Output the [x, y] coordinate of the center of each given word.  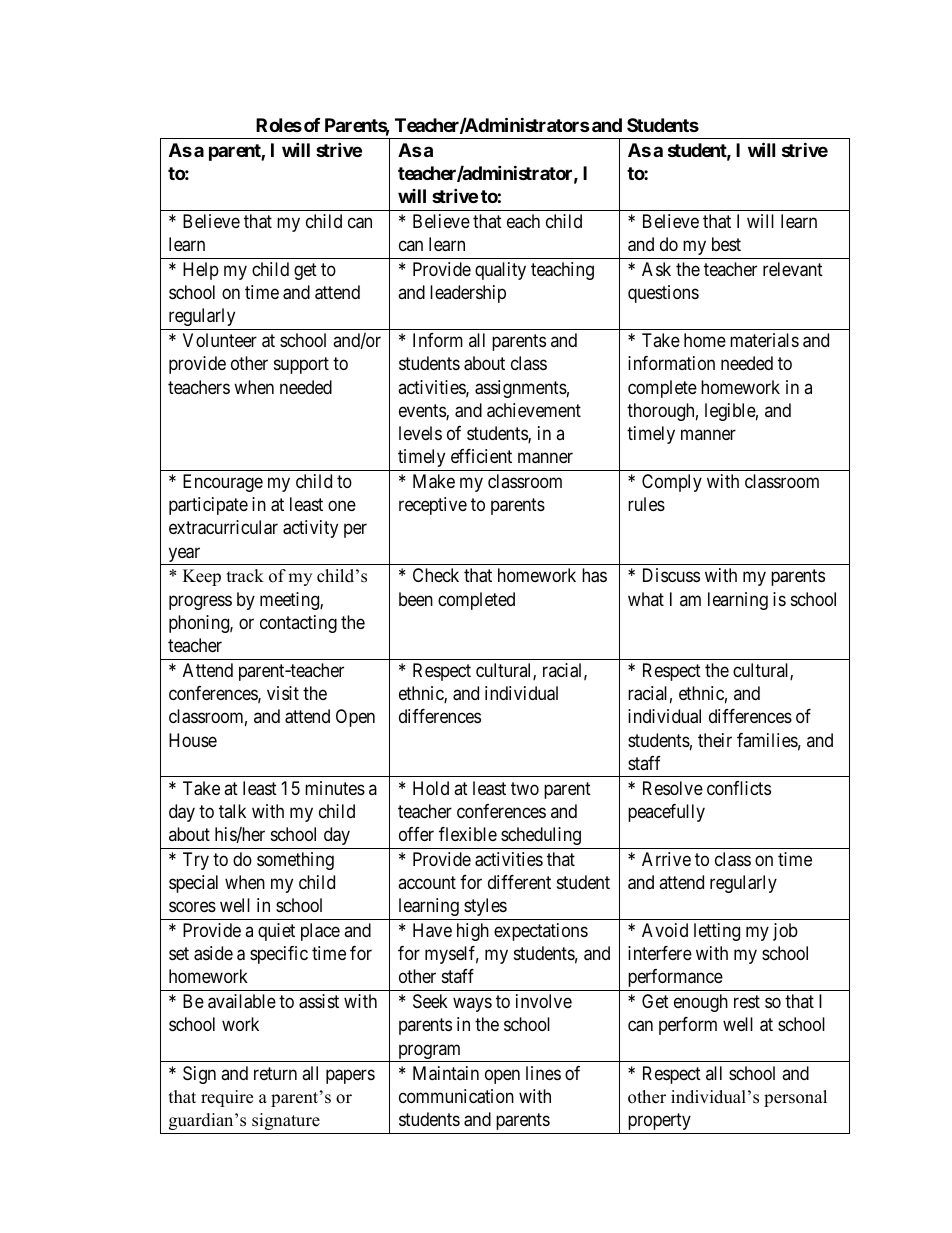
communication [456, 1096]
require [227, 1098]
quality [500, 271]
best [726, 244]
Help [201, 271]
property [659, 1121]
